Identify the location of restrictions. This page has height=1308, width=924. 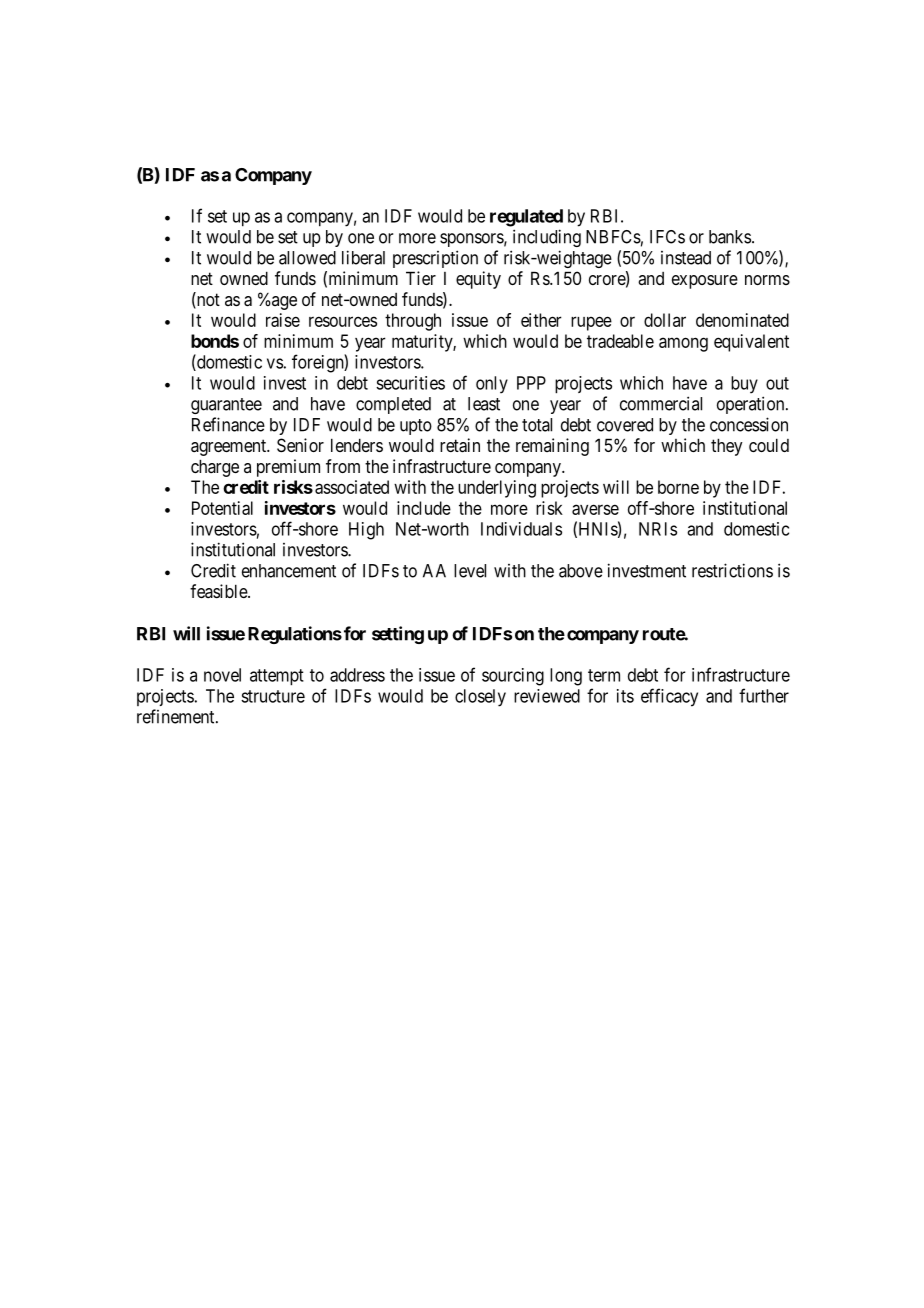
(732, 570).
